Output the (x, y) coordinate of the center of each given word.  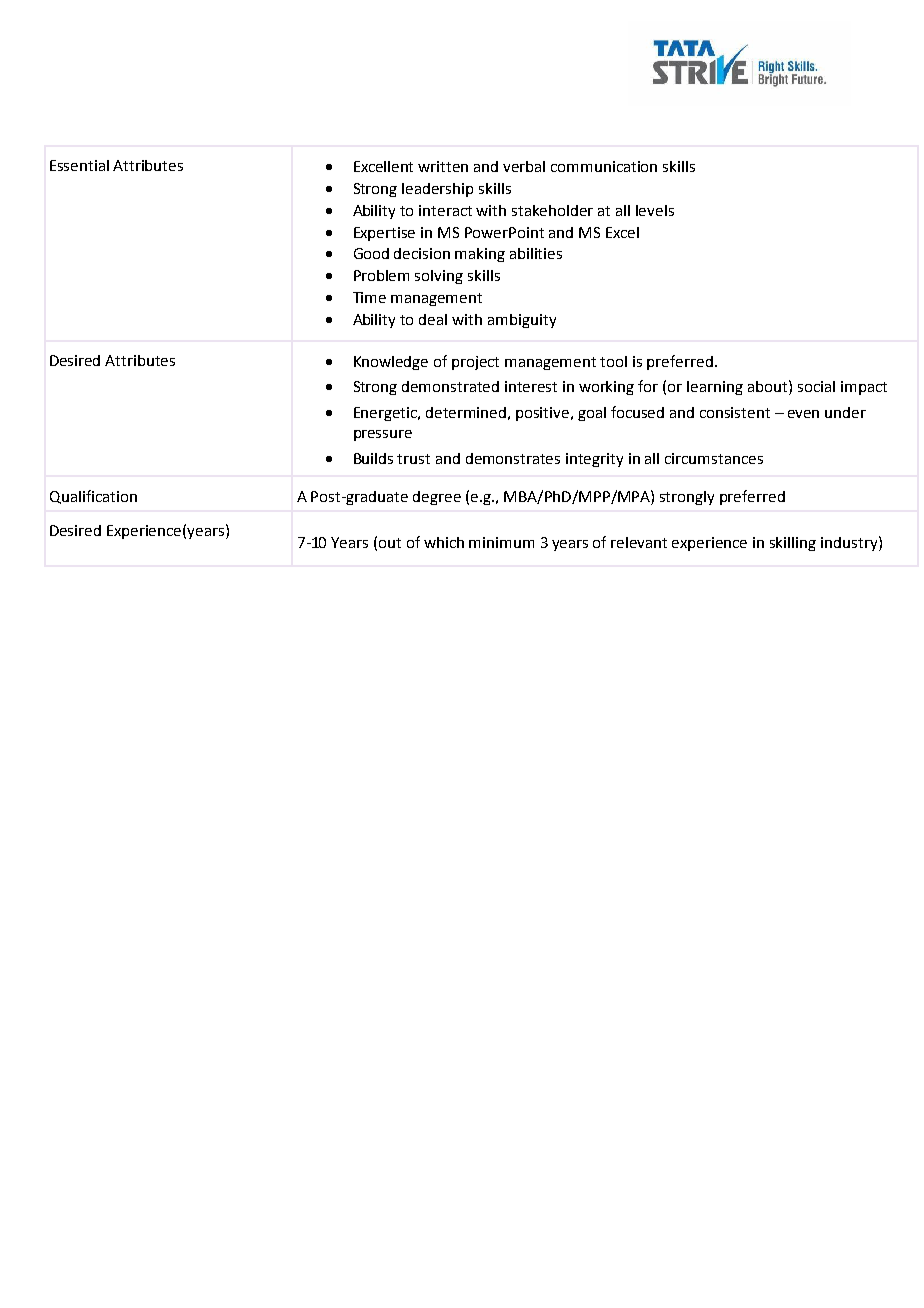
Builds (373, 458)
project (475, 363)
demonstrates (513, 458)
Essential (79, 165)
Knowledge (391, 363)
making (480, 255)
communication (604, 166)
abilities (536, 253)
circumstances (714, 458)
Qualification (93, 497)
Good (371, 253)
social (816, 386)
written (443, 166)
